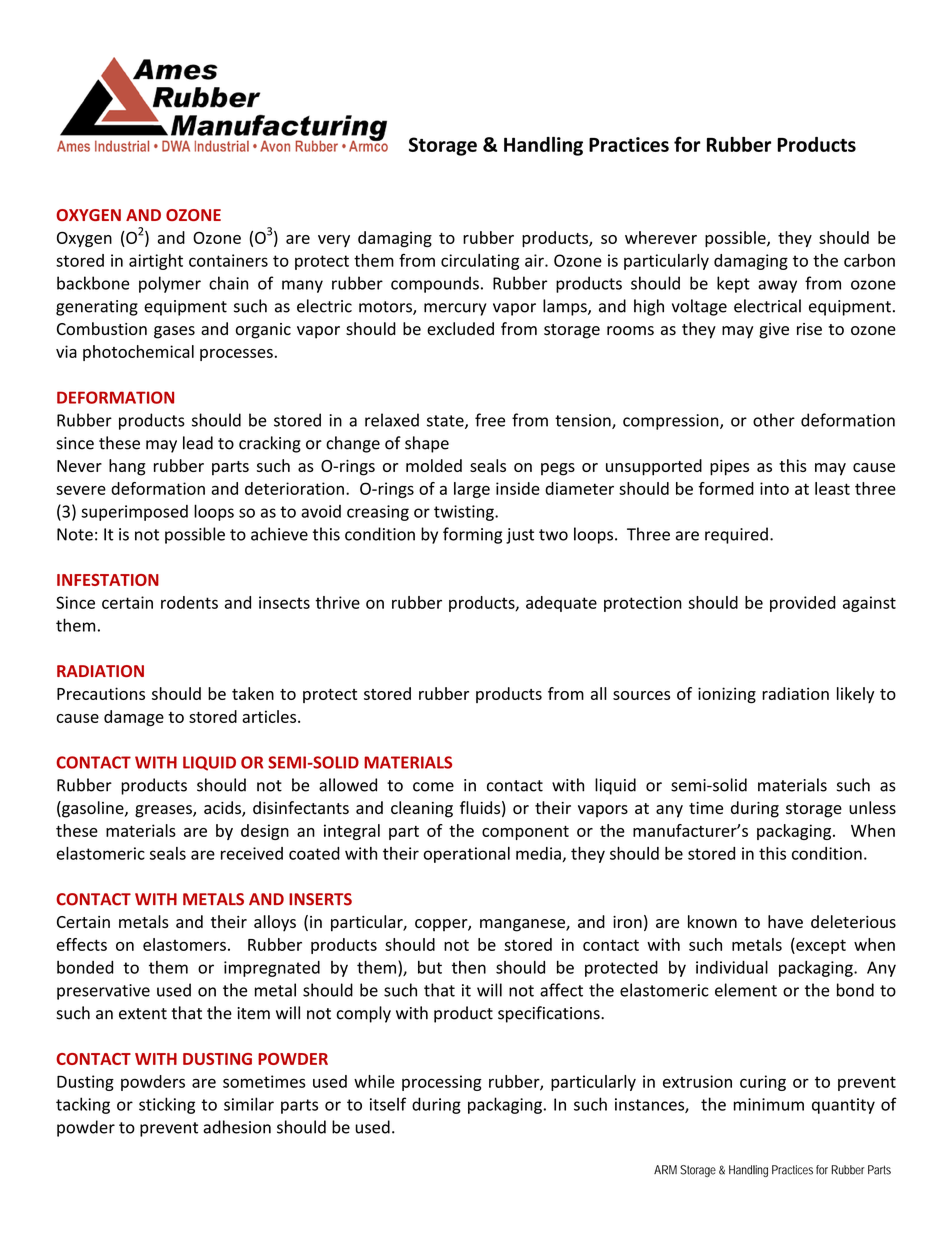 This page has width=952, height=1233. Describe the element at coordinates (156, 262) in the page. I see `airtight` at that location.
